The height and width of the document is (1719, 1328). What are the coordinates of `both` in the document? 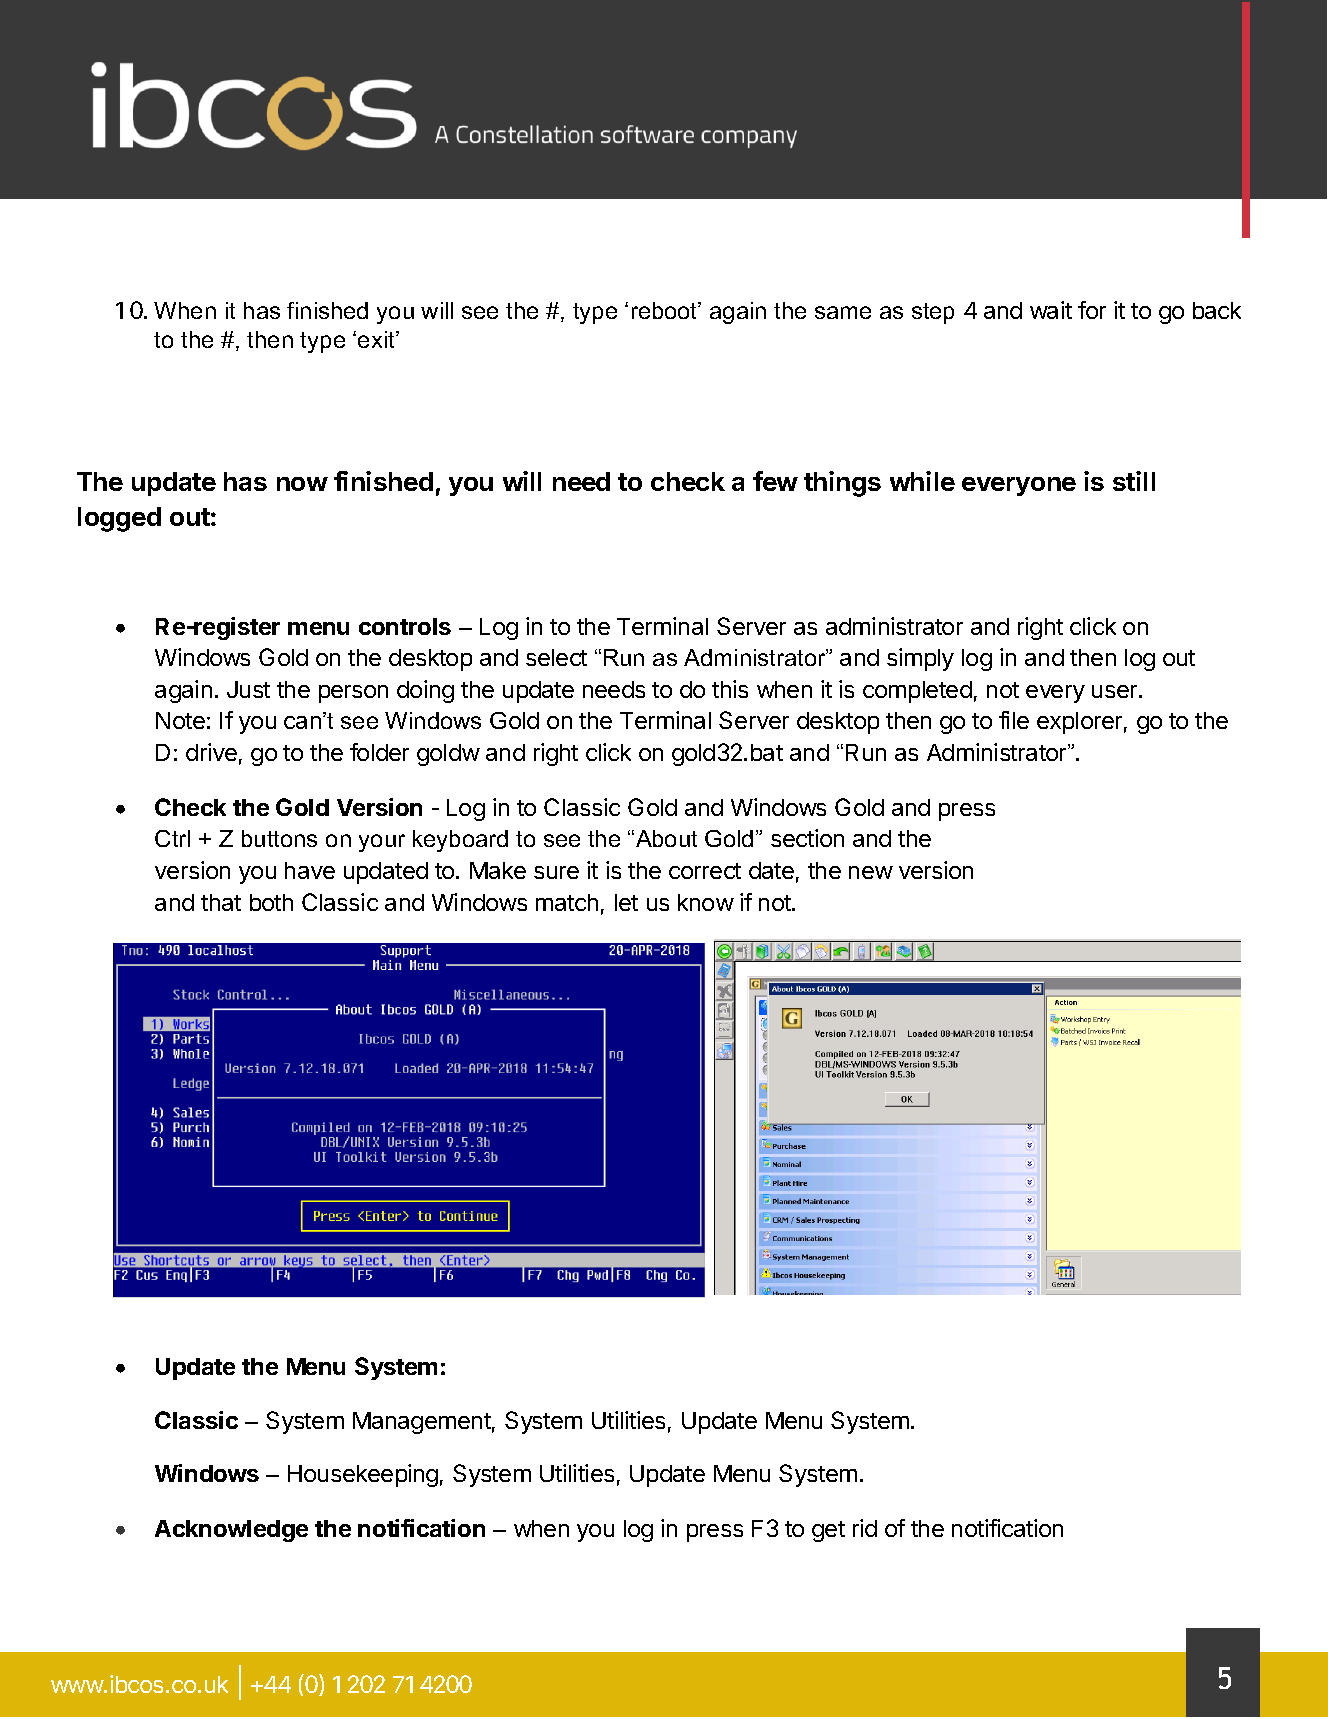 It's located at (271, 902).
